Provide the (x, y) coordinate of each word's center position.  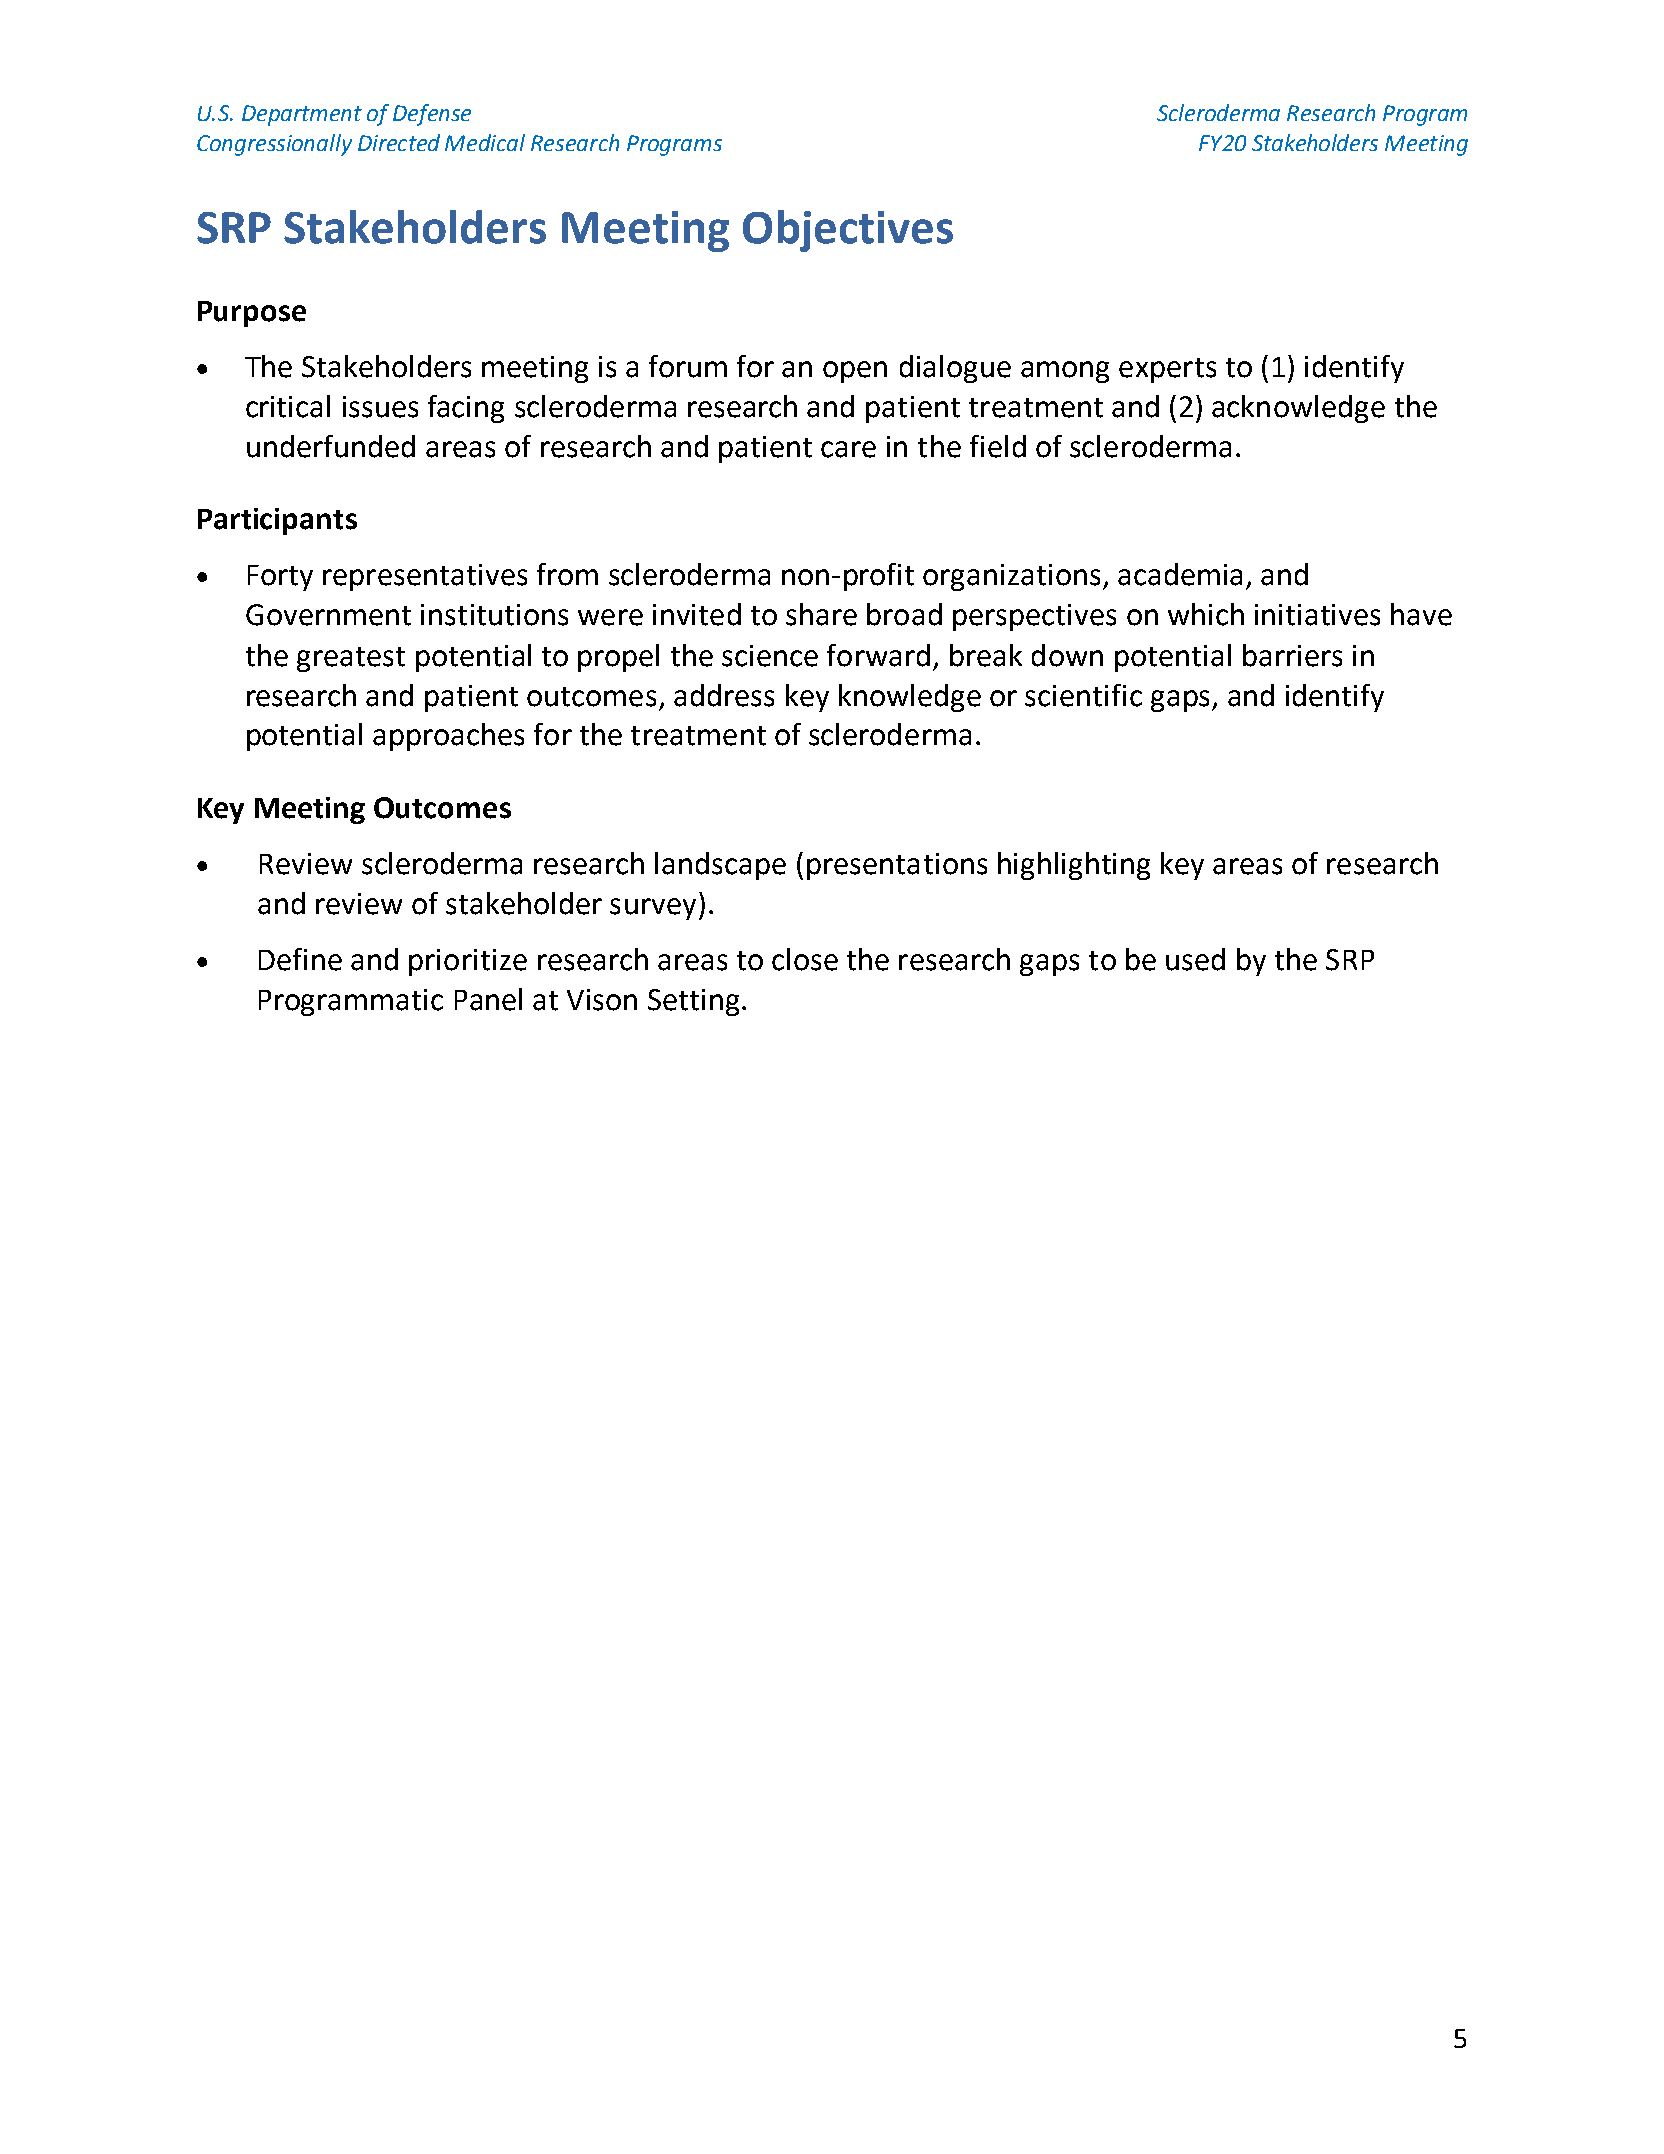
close (805, 959)
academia (1180, 574)
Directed (399, 142)
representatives (425, 577)
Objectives (848, 231)
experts (1167, 370)
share (821, 614)
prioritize (468, 962)
